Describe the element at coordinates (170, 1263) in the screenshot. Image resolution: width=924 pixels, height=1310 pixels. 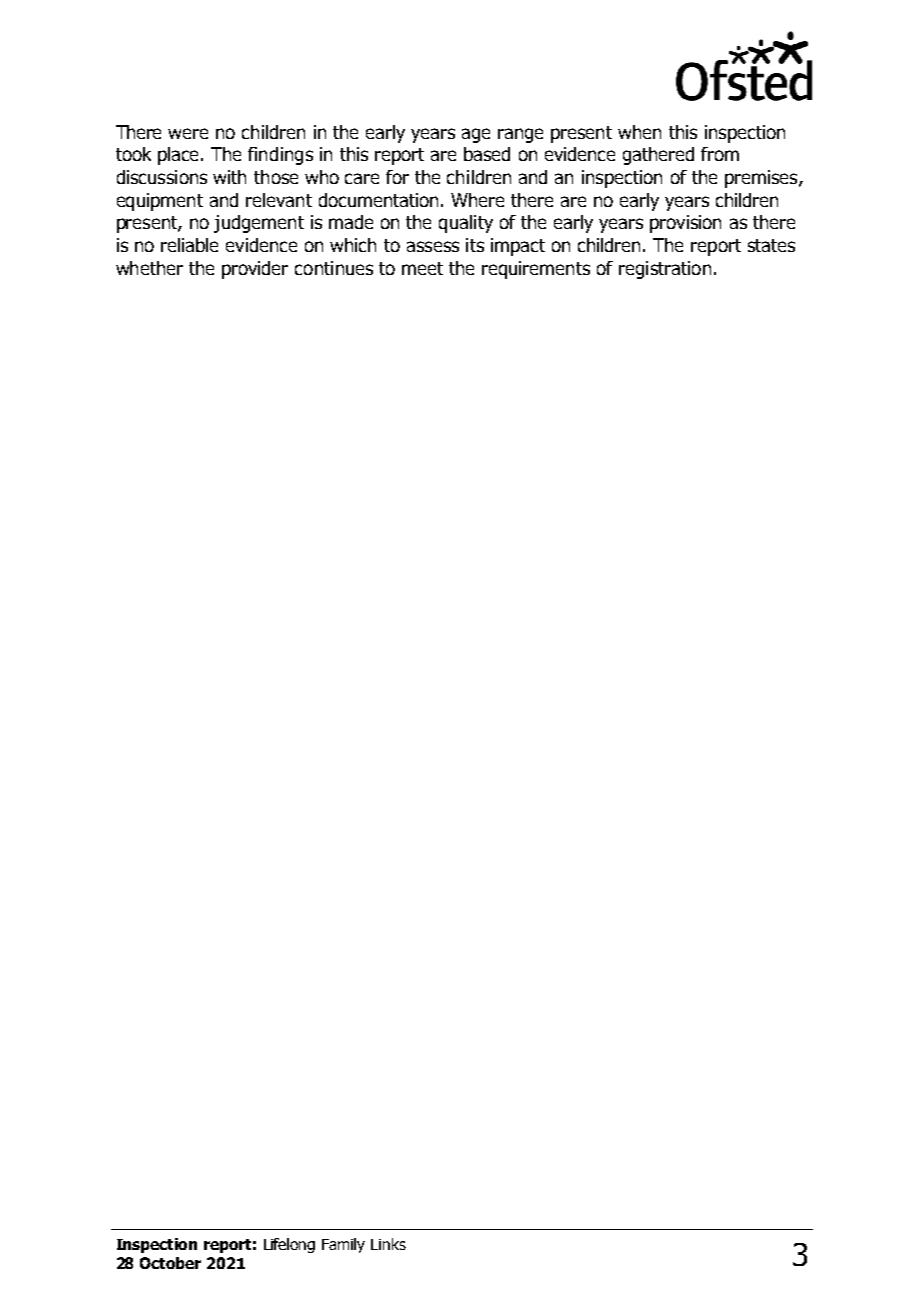
I see `October` at that location.
